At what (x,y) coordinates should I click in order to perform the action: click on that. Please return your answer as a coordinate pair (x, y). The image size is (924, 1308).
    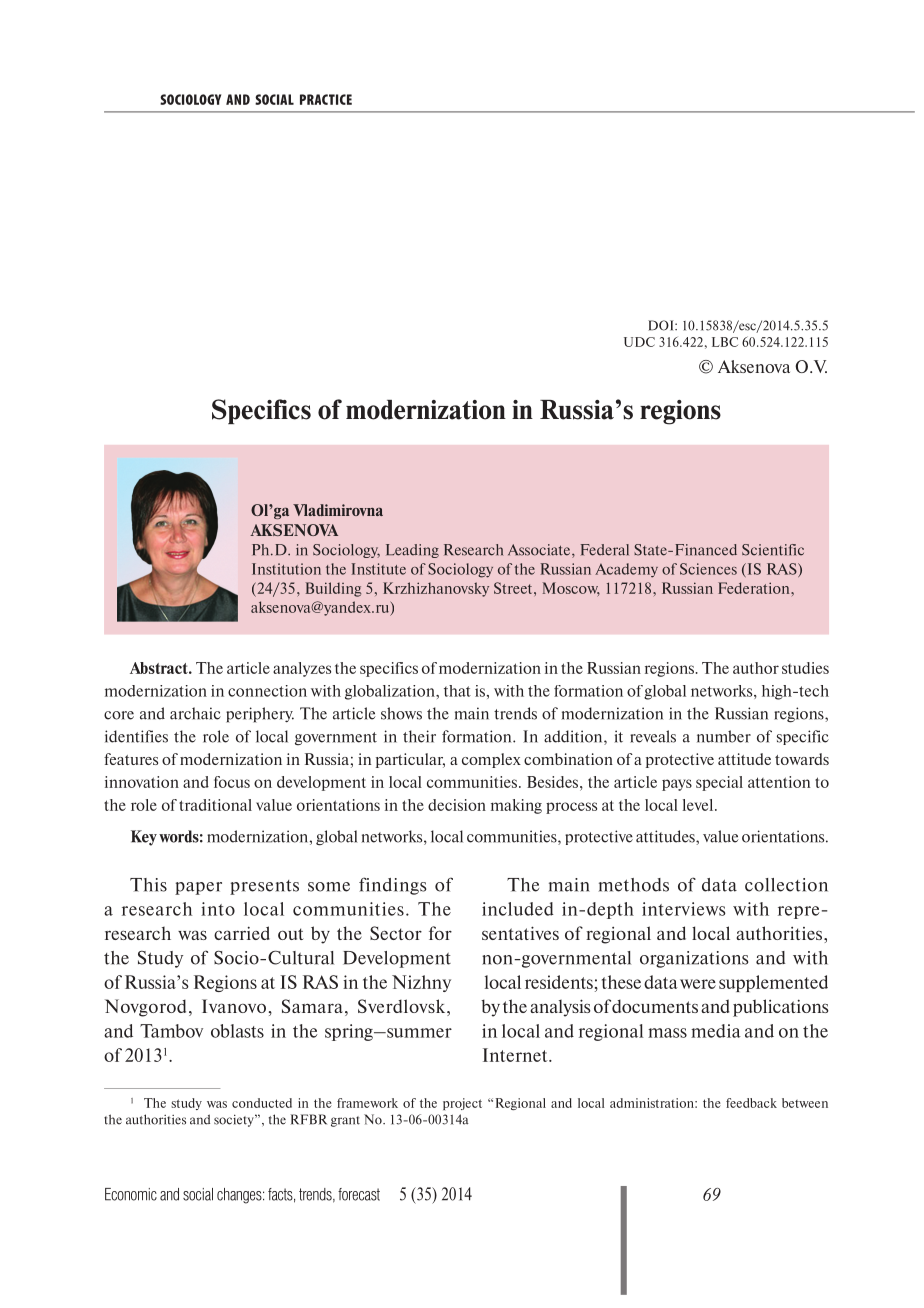
    Looking at the image, I should click on (457, 691).
